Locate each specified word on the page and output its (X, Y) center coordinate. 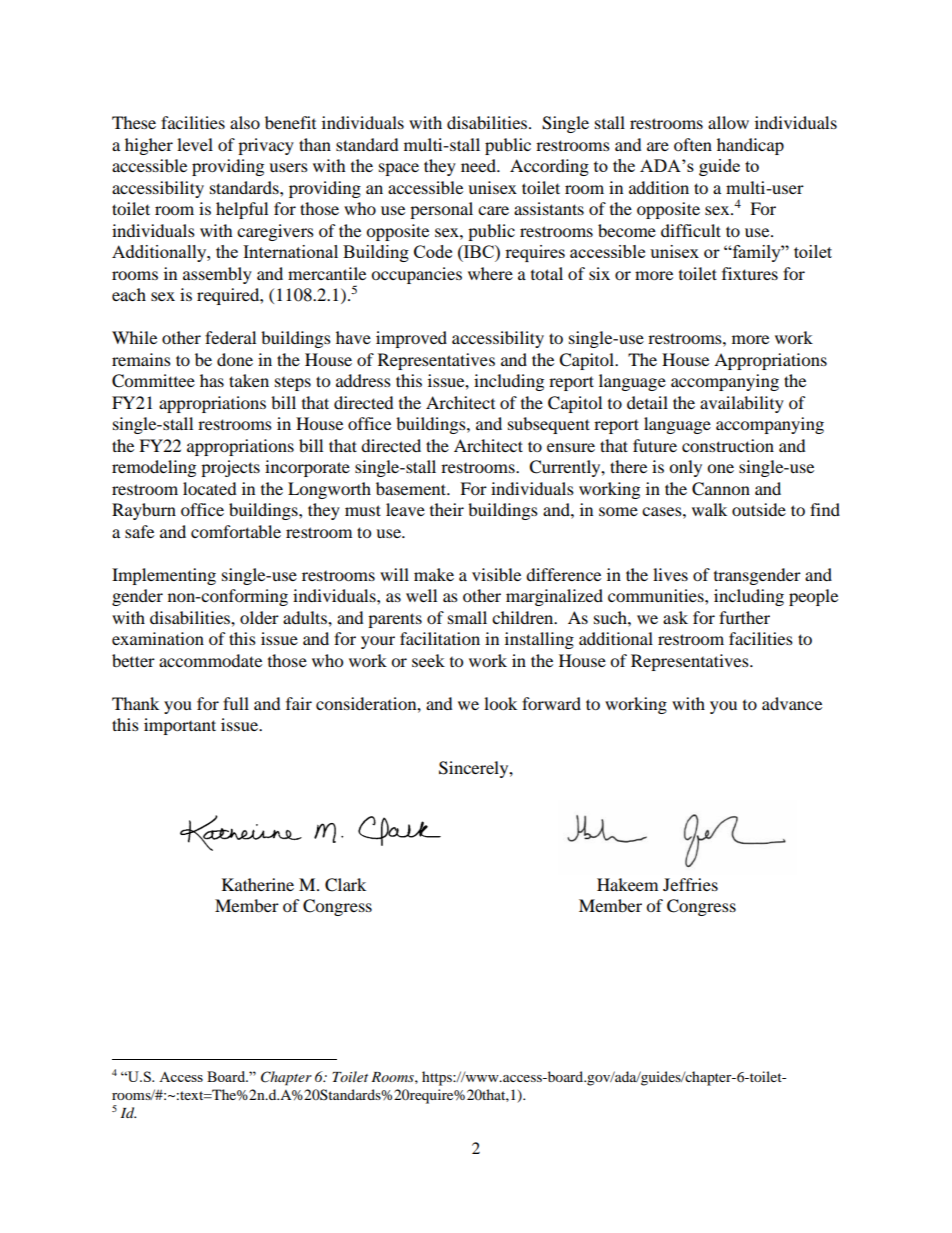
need (480, 165)
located (210, 488)
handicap (750, 146)
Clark (345, 885)
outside (759, 509)
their (447, 509)
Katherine (258, 884)
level (195, 144)
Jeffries (690, 884)
